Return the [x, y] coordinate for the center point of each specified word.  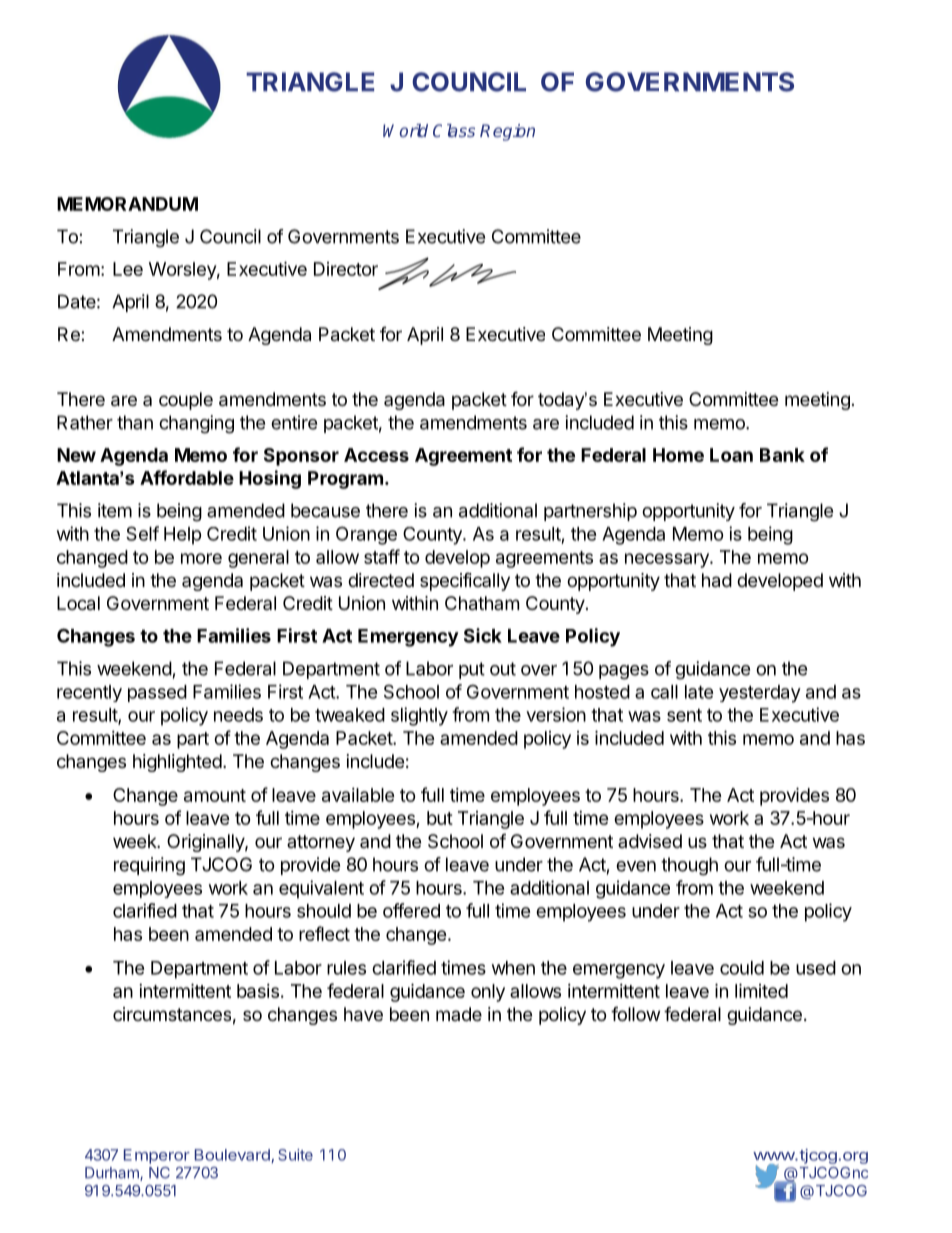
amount [215, 795]
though [689, 866]
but [440, 818]
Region [507, 132]
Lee [128, 269]
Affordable [187, 477]
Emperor [157, 1156]
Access [376, 455]
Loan [731, 455]
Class [454, 130]
